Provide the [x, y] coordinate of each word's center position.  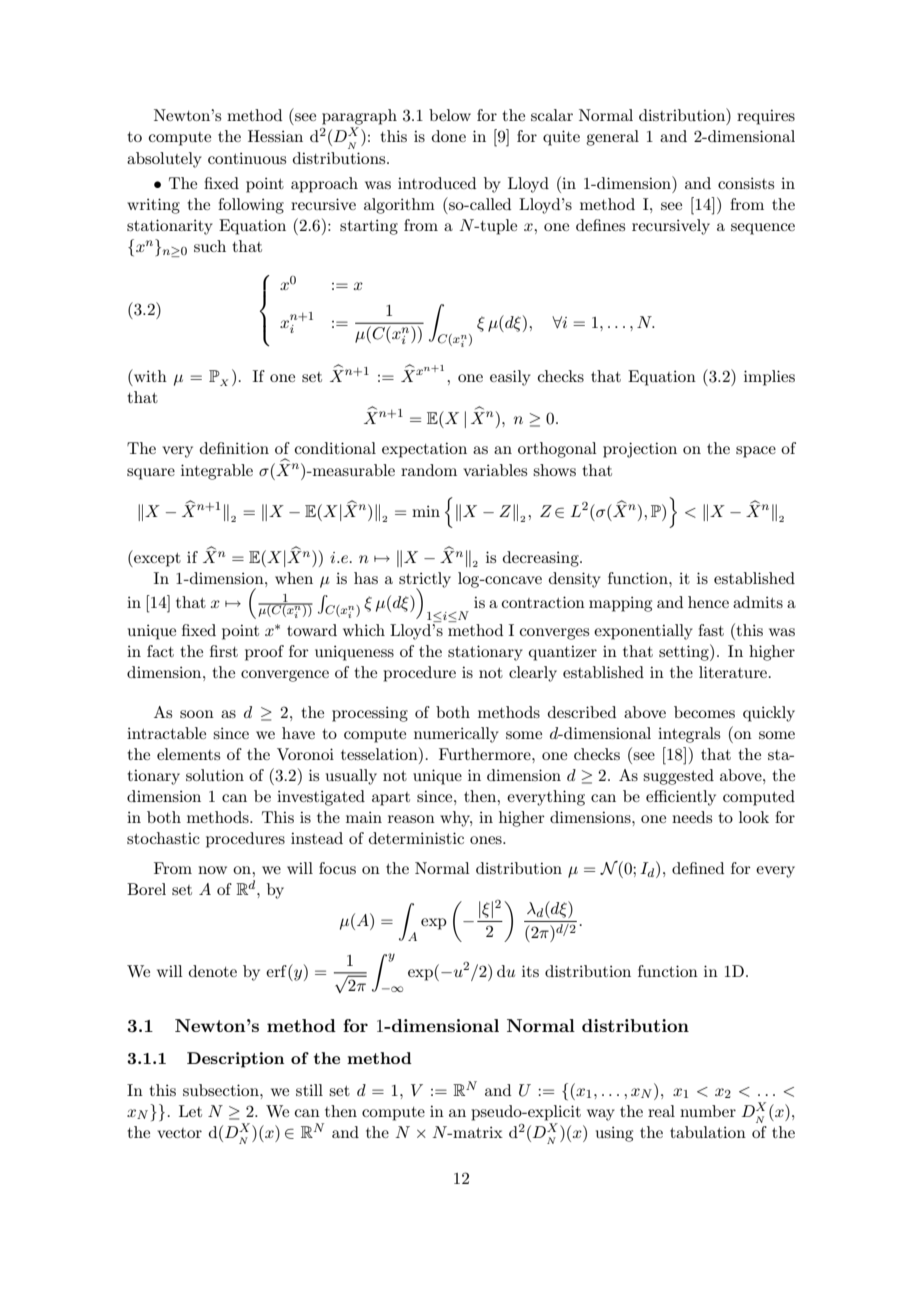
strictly [425, 581]
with [149, 375]
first [224, 651]
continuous [247, 158]
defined [698, 868]
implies [769, 378]
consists [746, 183]
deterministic [416, 838]
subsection [222, 1090]
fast [711, 630]
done [449, 136]
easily [510, 378]
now [212, 870]
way [601, 1115]
